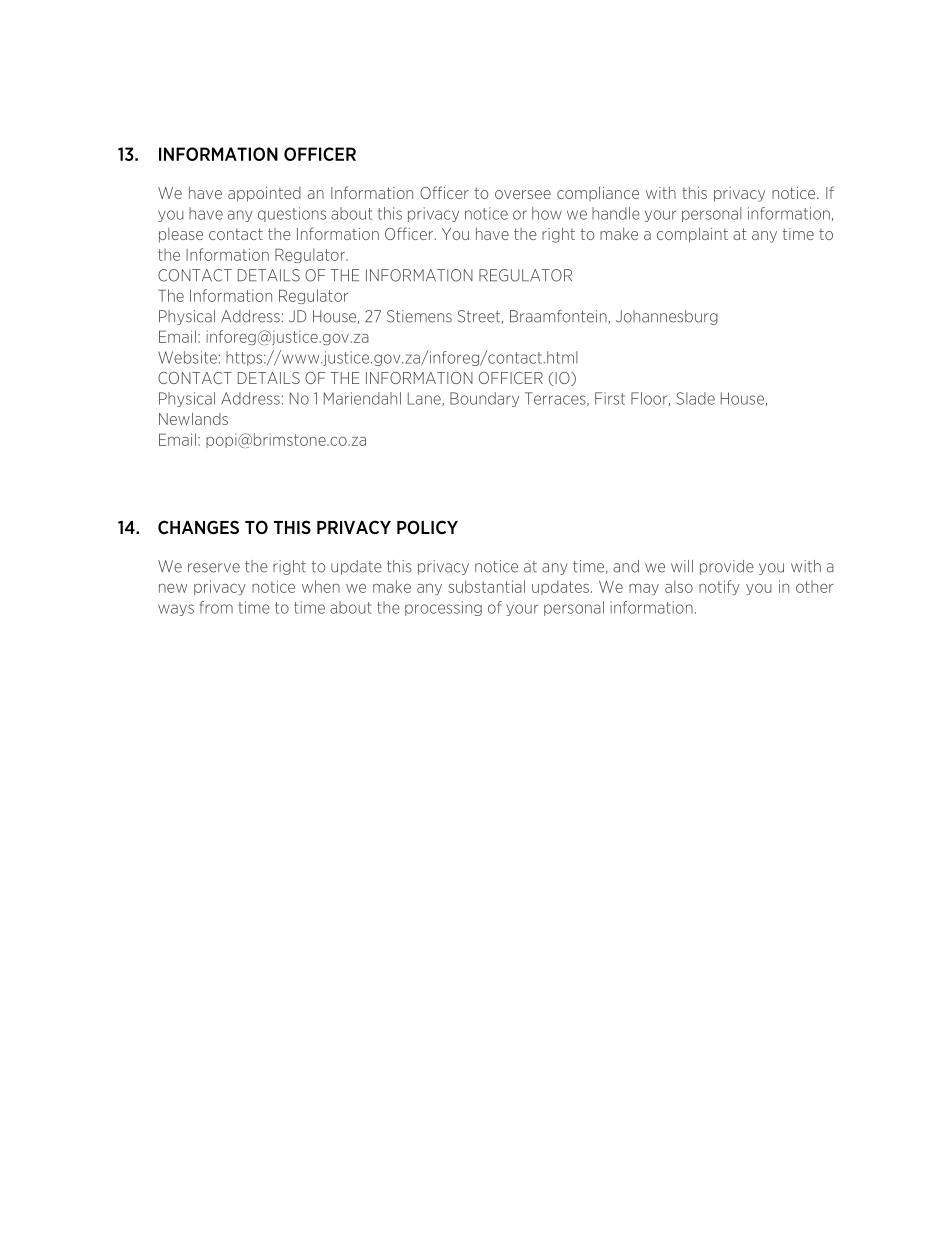 Image resolution: width=952 pixels, height=1233 pixels. I want to click on appointed, so click(264, 194).
